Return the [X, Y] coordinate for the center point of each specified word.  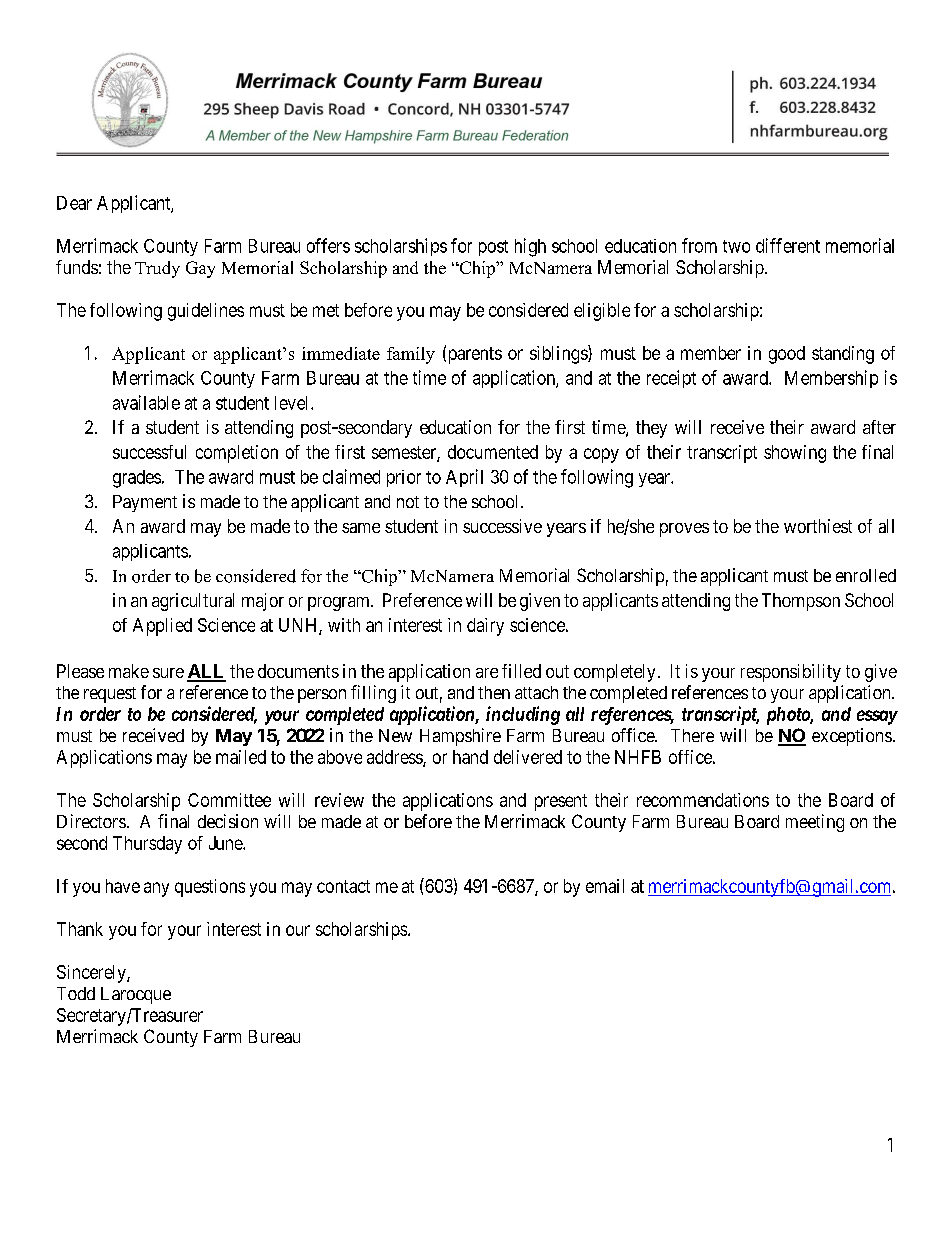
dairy [485, 627]
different [788, 245]
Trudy [157, 269]
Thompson [801, 602]
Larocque [136, 995]
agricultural [193, 602]
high [530, 247]
